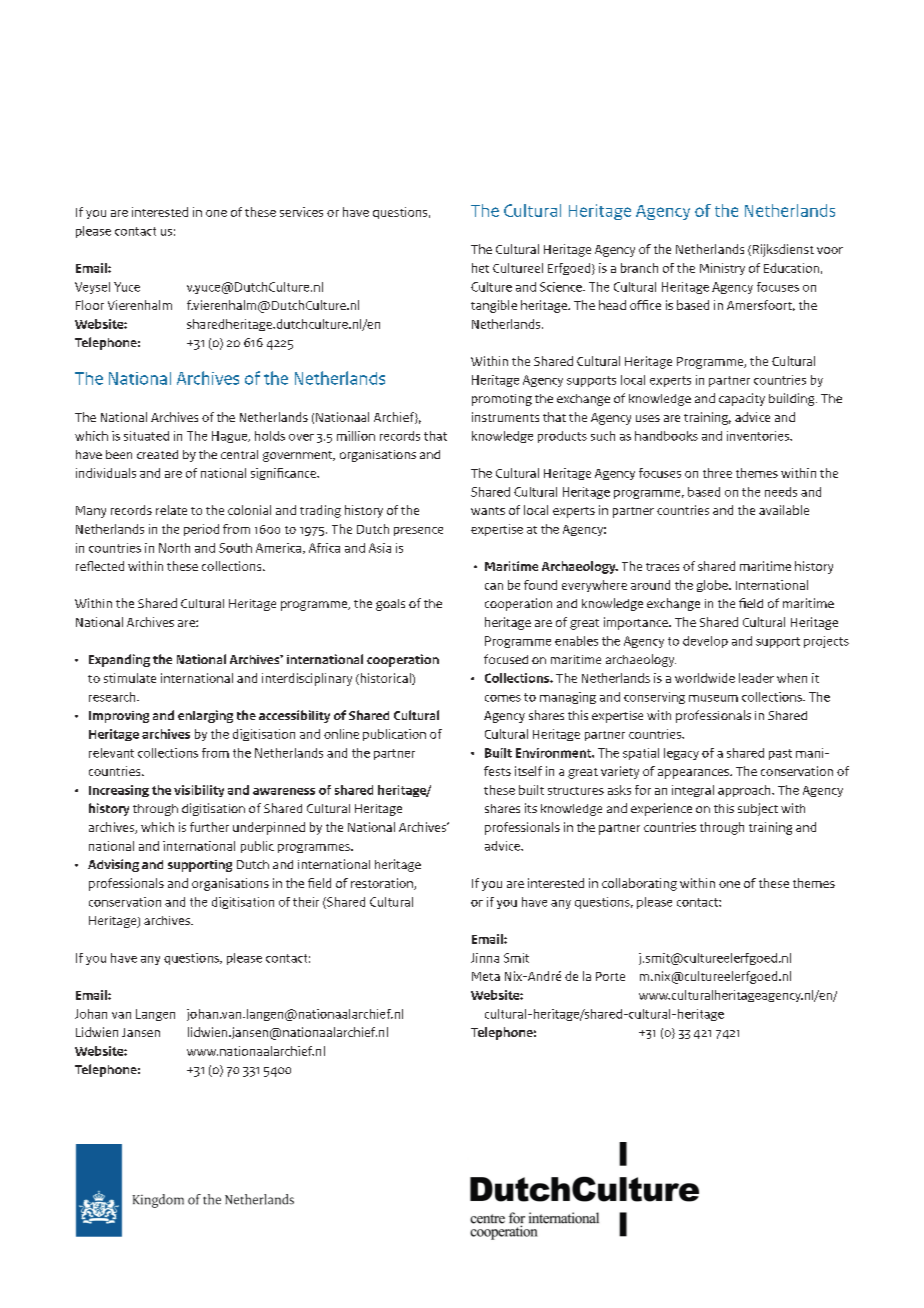  I want to click on services, so click(301, 212).
